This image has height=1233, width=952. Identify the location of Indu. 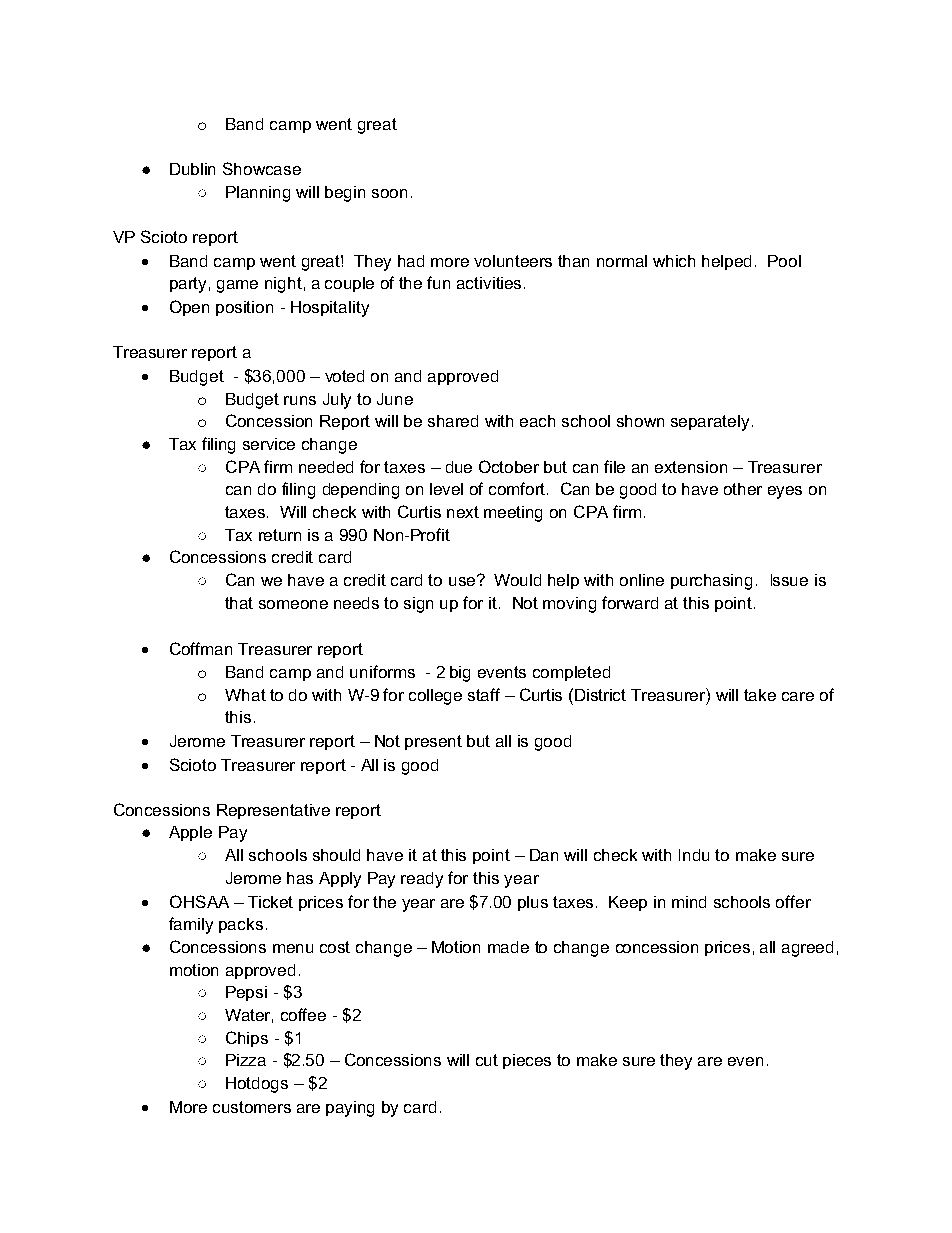
(694, 855).
